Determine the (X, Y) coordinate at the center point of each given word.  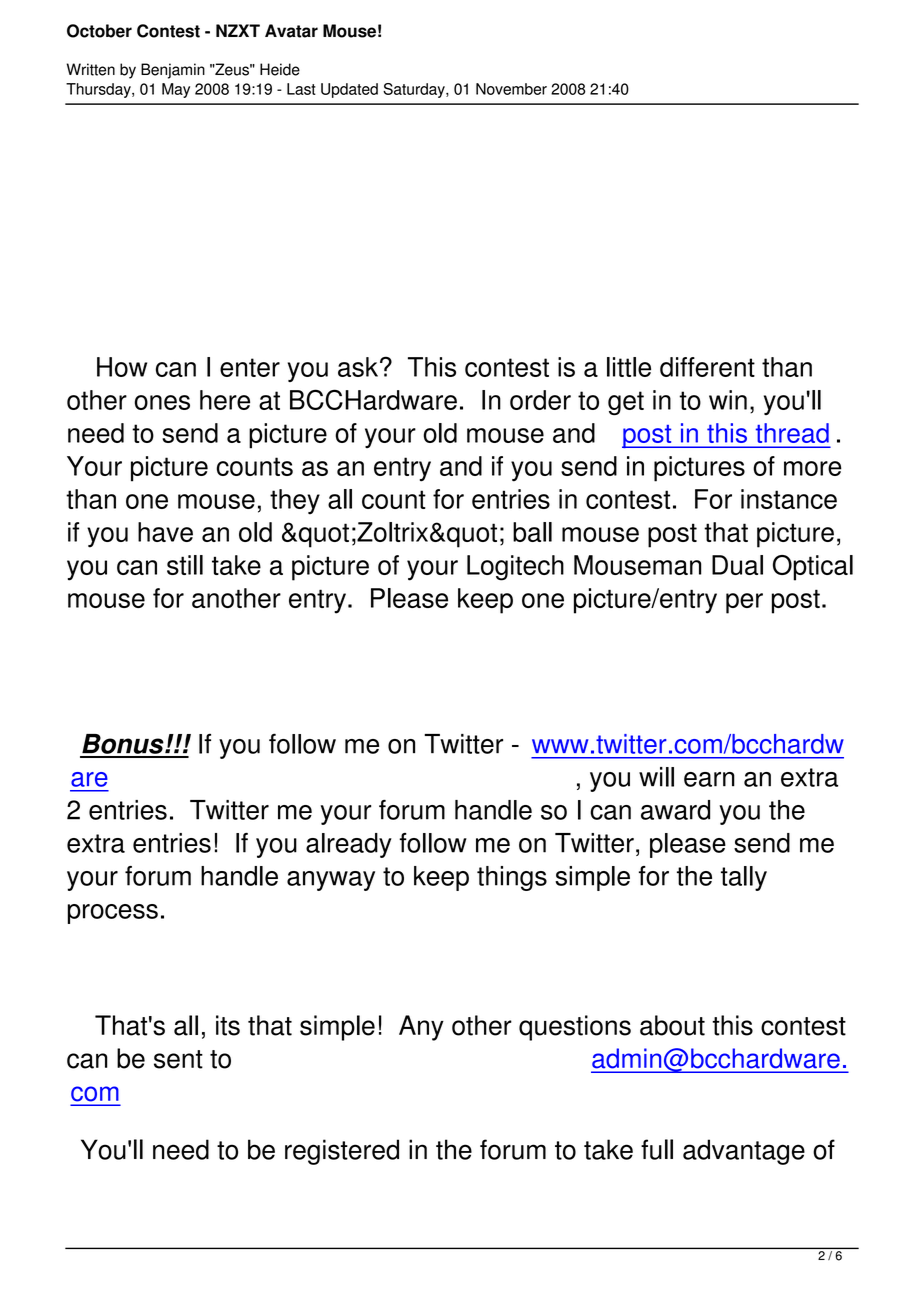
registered (342, 1152)
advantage (744, 1152)
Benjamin (173, 71)
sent (178, 1059)
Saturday (415, 90)
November (511, 89)
